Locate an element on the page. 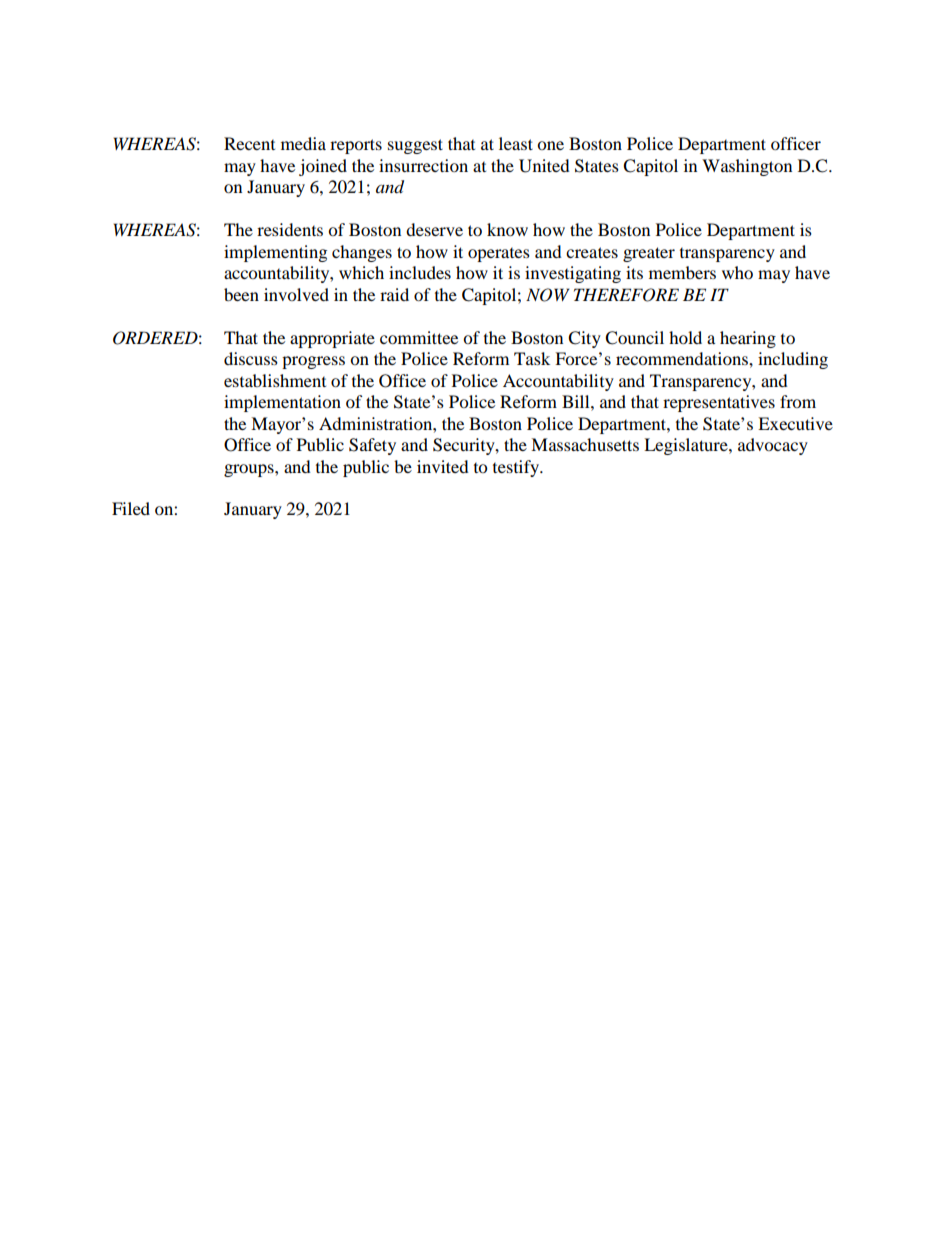 Image resolution: width=952 pixels, height=1233 pixels. Washington is located at coordinates (747, 167).
